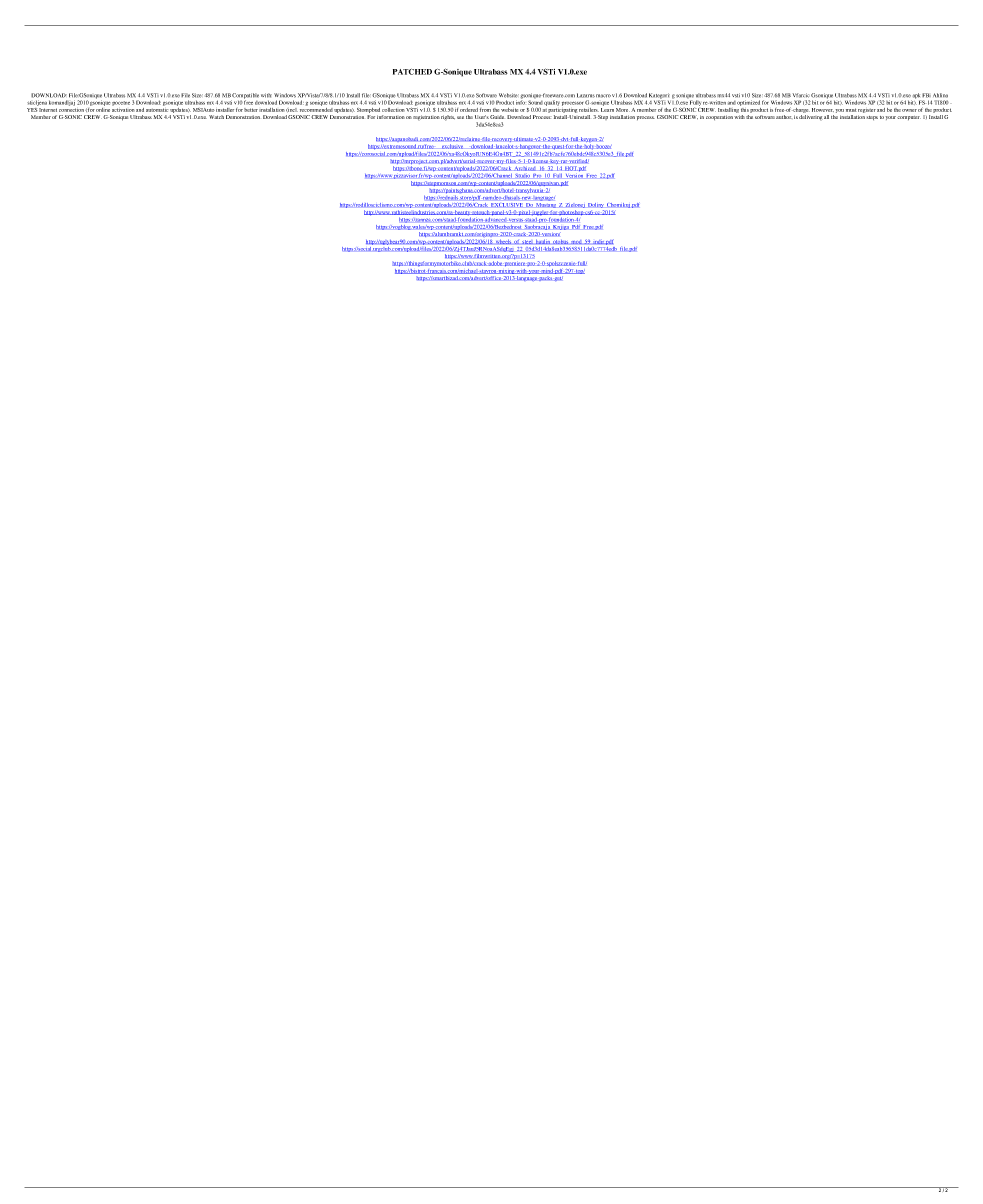 The height and width of the screenshot is (1204, 983). What do you see at coordinates (103, 108) in the screenshot?
I see `online` at bounding box center [103, 108].
